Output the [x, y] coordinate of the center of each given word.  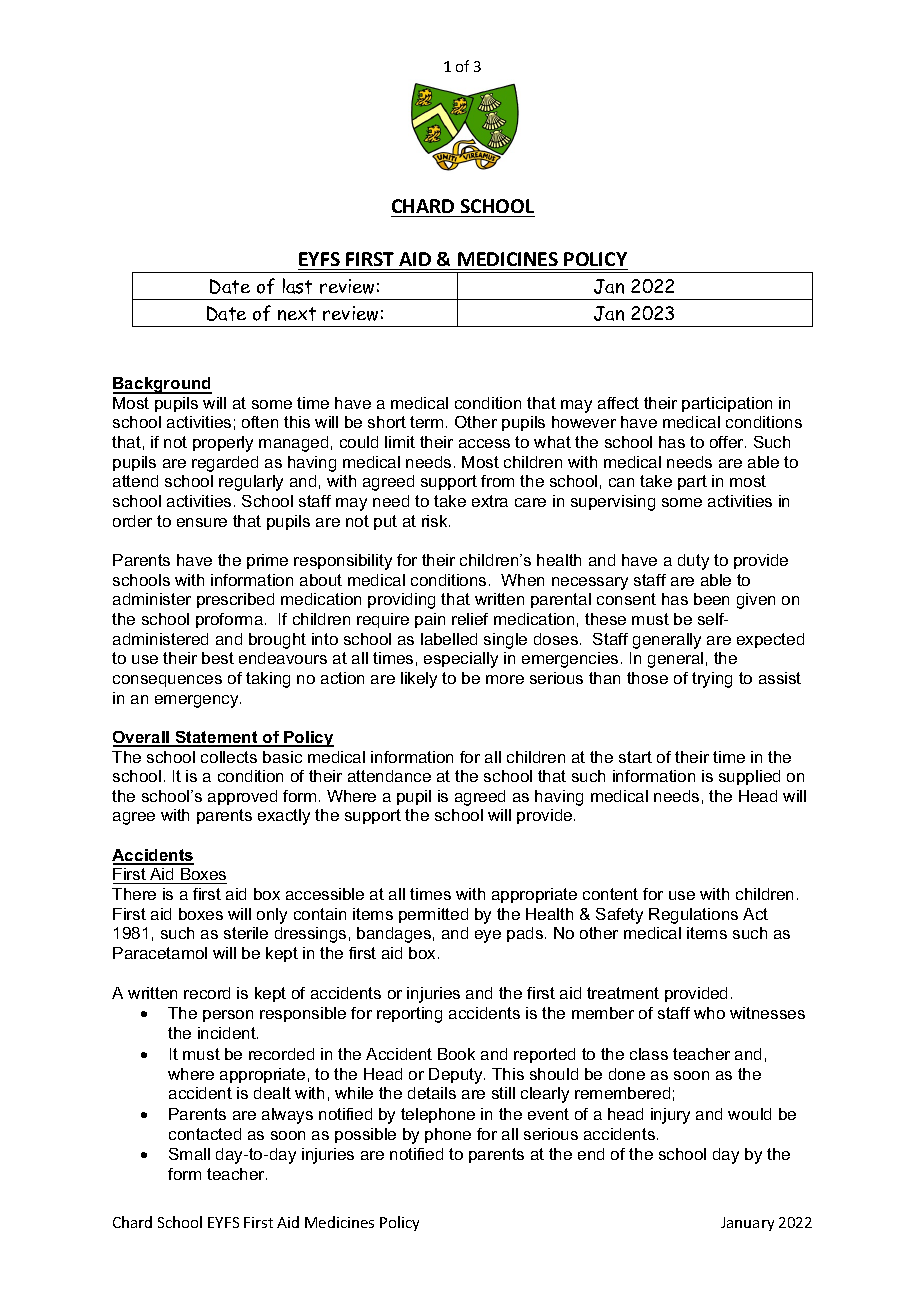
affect [618, 403]
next [297, 314]
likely [419, 680]
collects [229, 757]
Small [189, 1154]
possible [365, 1135]
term [426, 422]
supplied [749, 777]
